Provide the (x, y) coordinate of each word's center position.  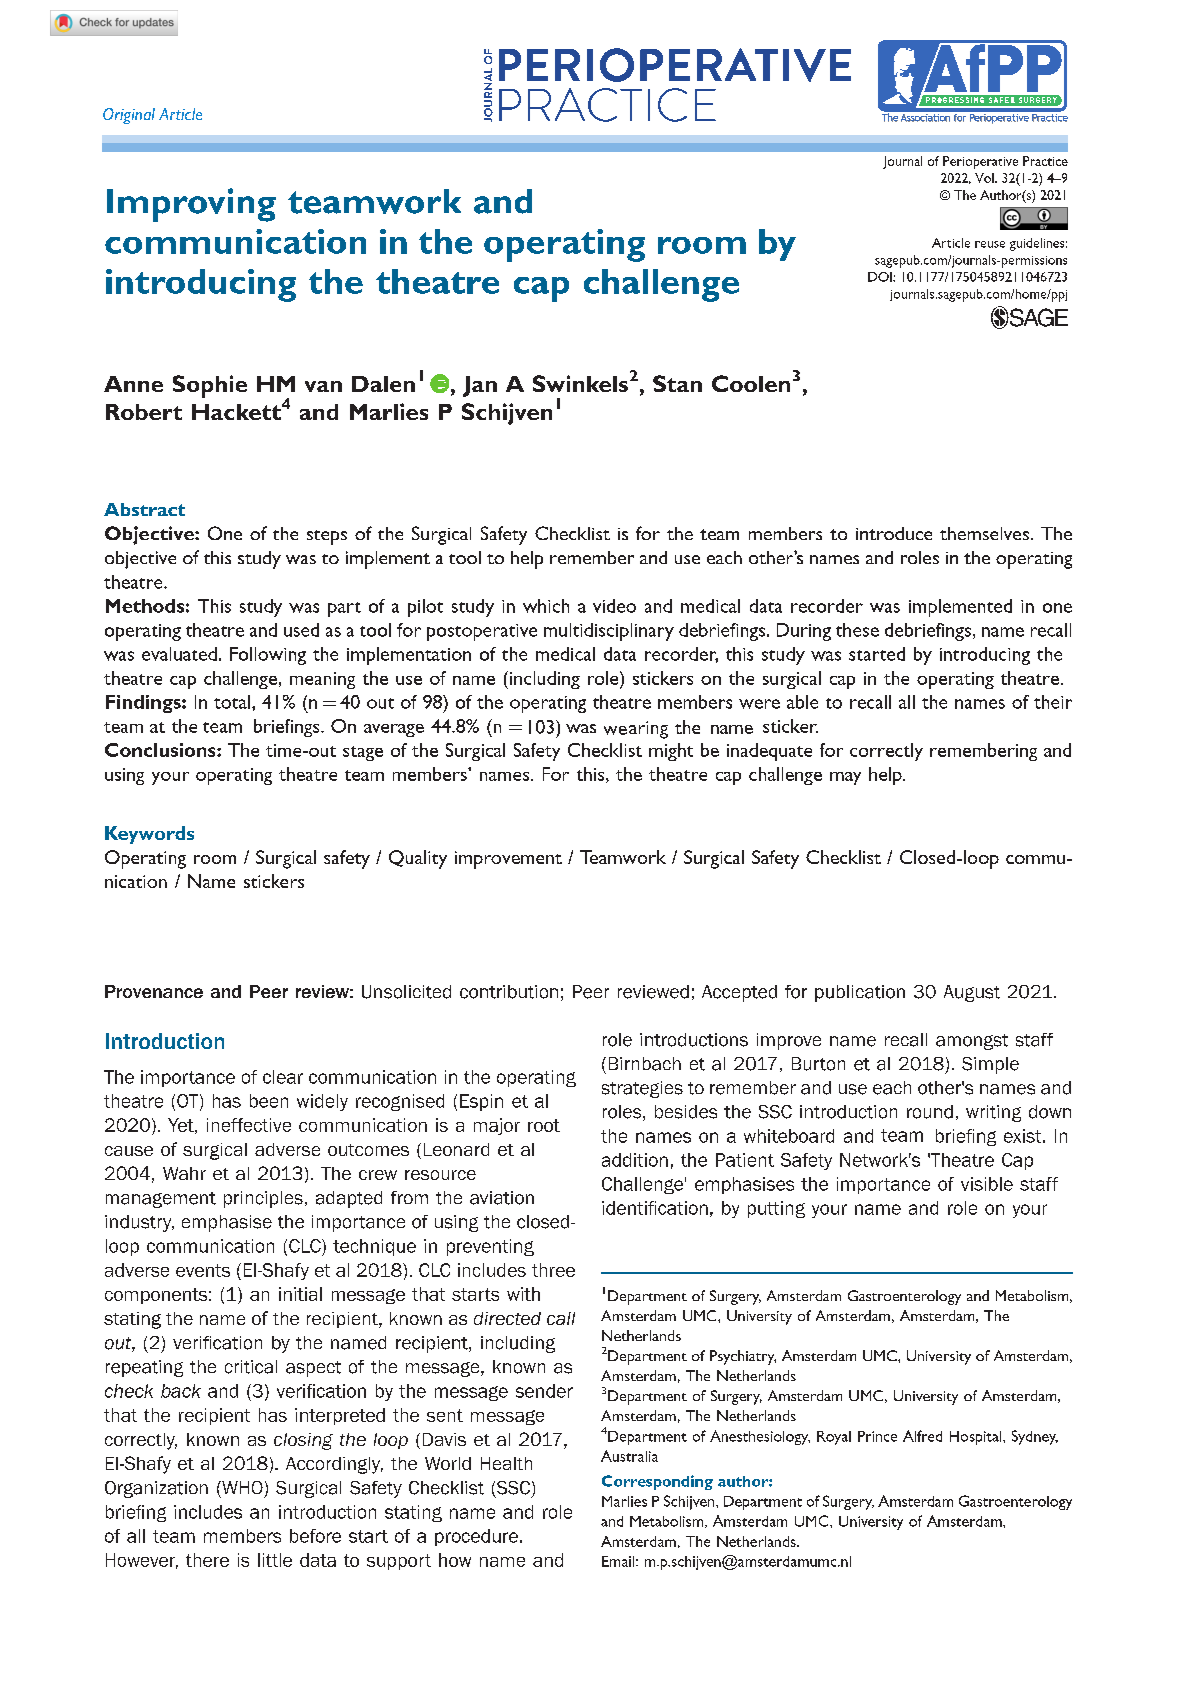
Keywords (149, 835)
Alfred (922, 1436)
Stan (677, 383)
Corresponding (657, 1482)
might (671, 752)
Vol (985, 178)
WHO (241, 1487)
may (845, 778)
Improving (191, 205)
